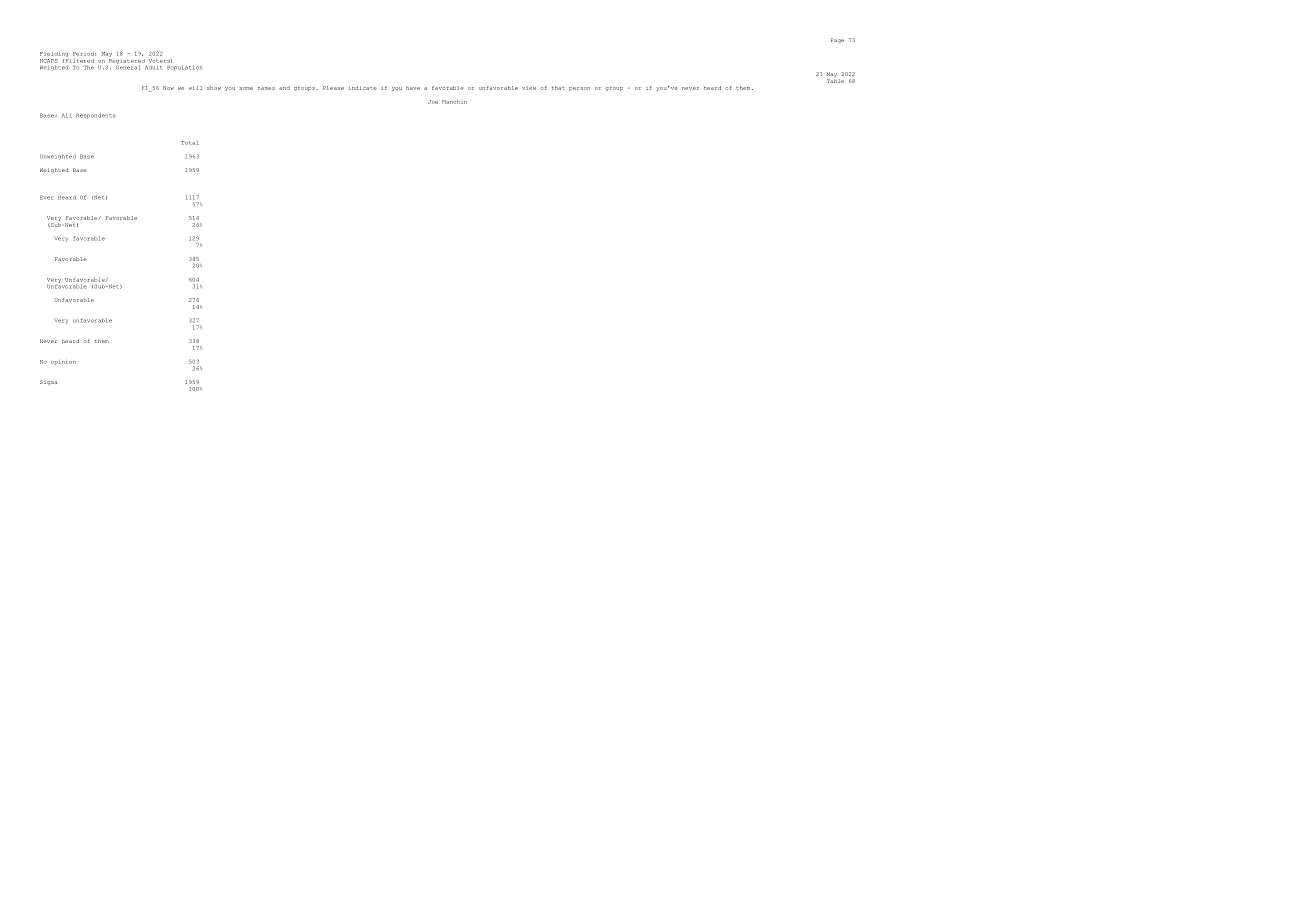  I want to click on Sigma, so click(48, 382).
